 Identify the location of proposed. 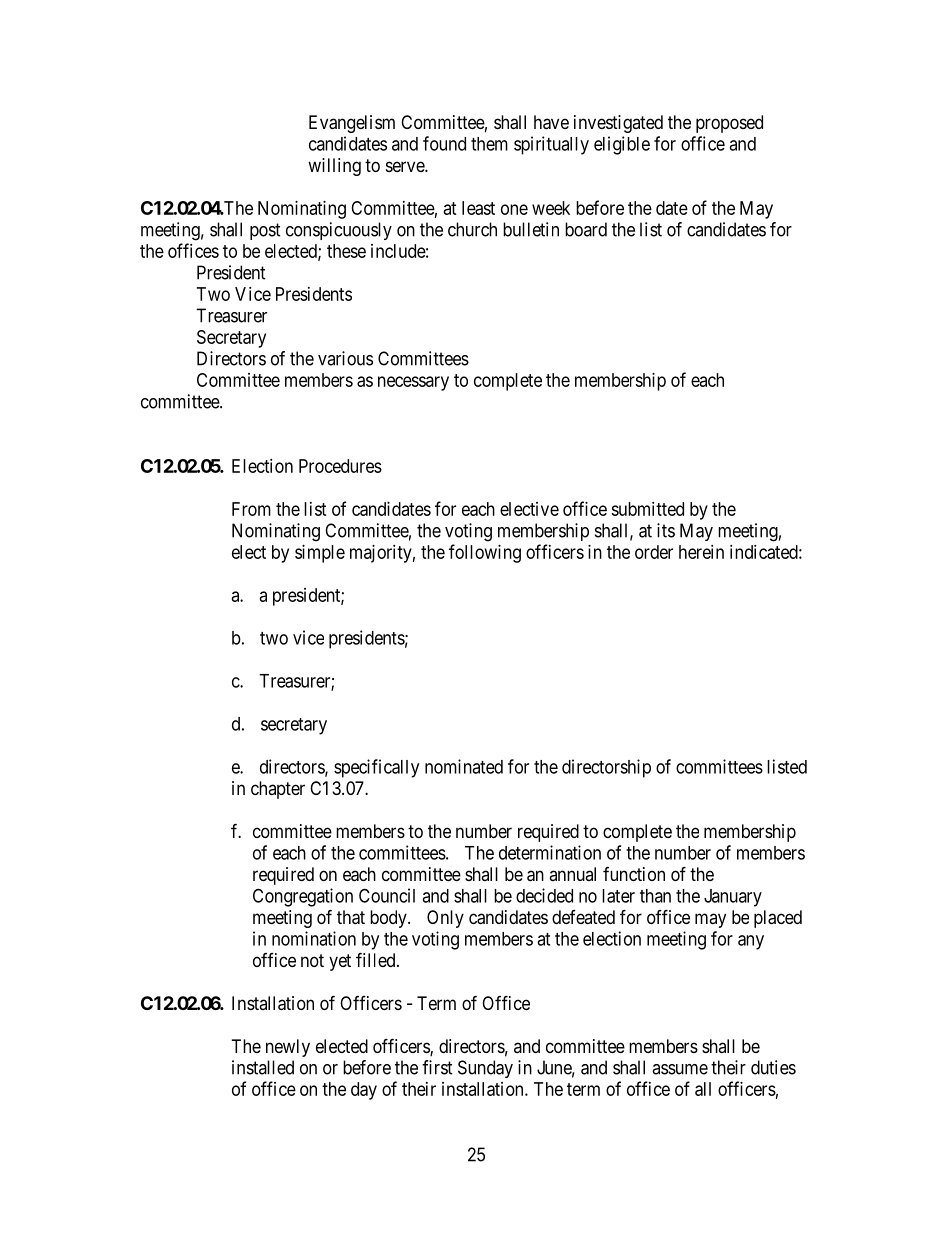
(729, 124).
